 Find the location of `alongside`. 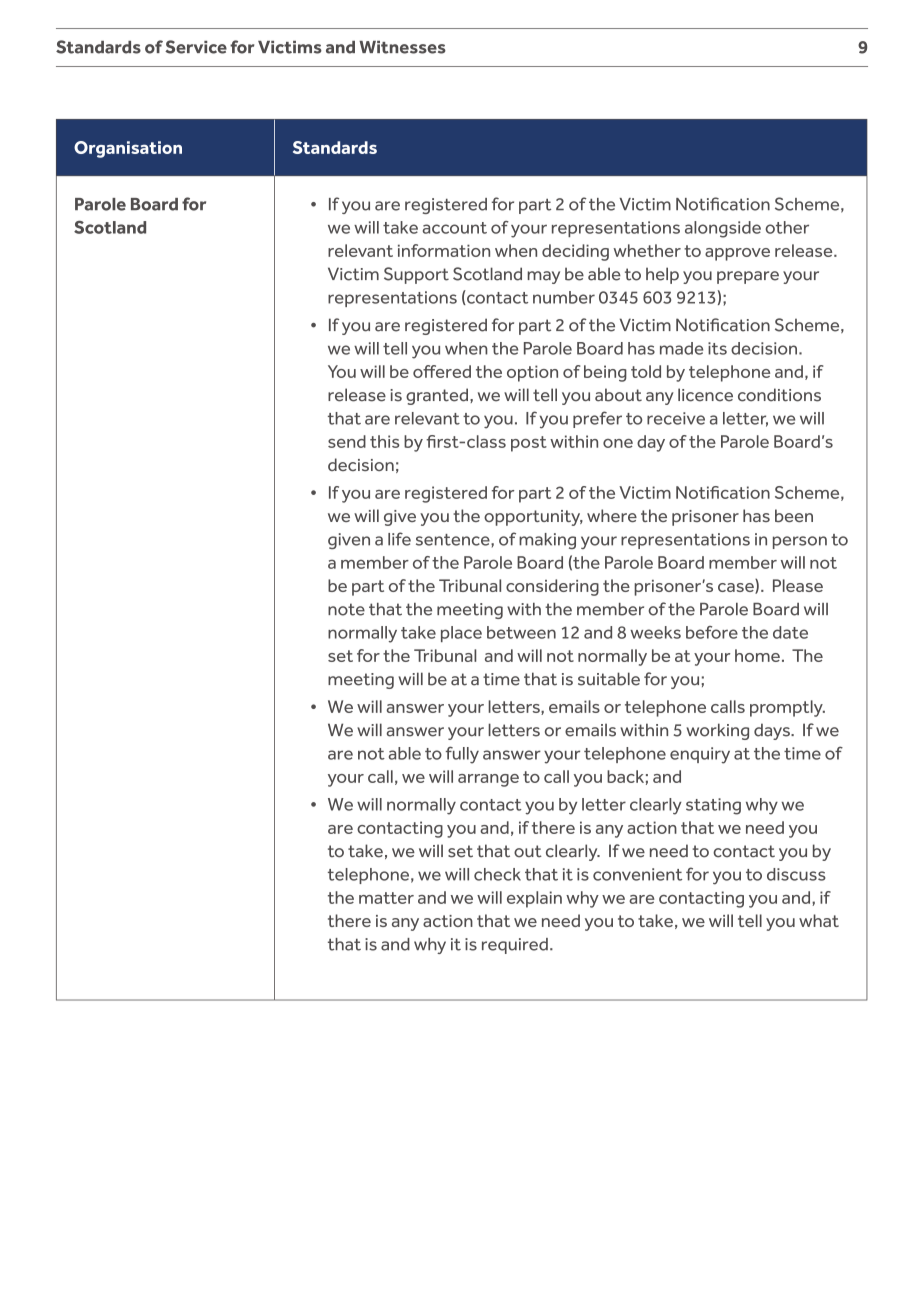

alongside is located at coordinates (723, 229).
